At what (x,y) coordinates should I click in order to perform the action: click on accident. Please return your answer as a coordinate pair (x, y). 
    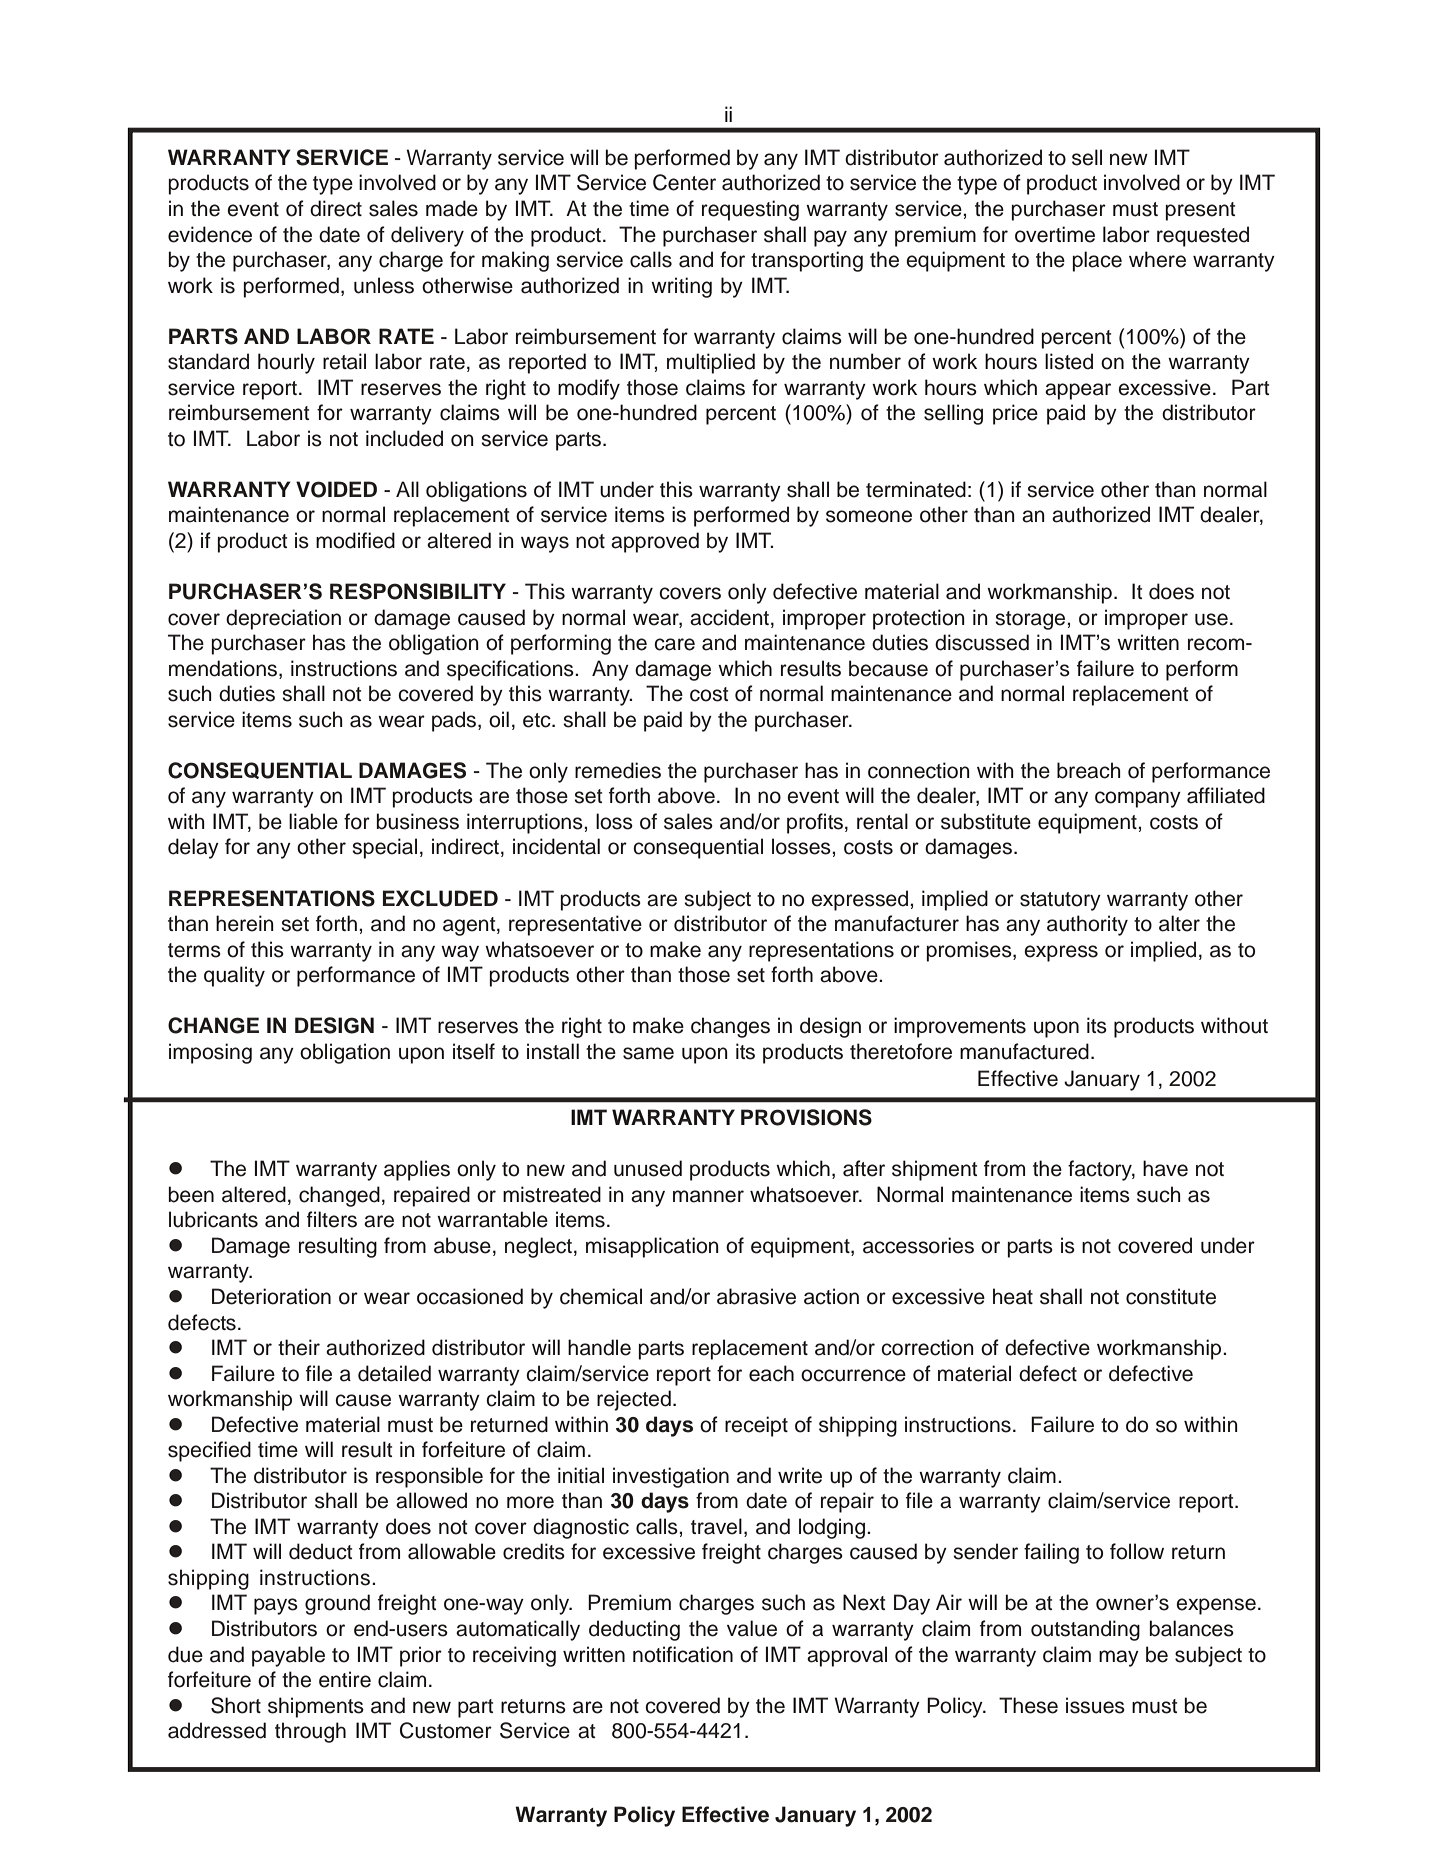
    Looking at the image, I should click on (731, 617).
